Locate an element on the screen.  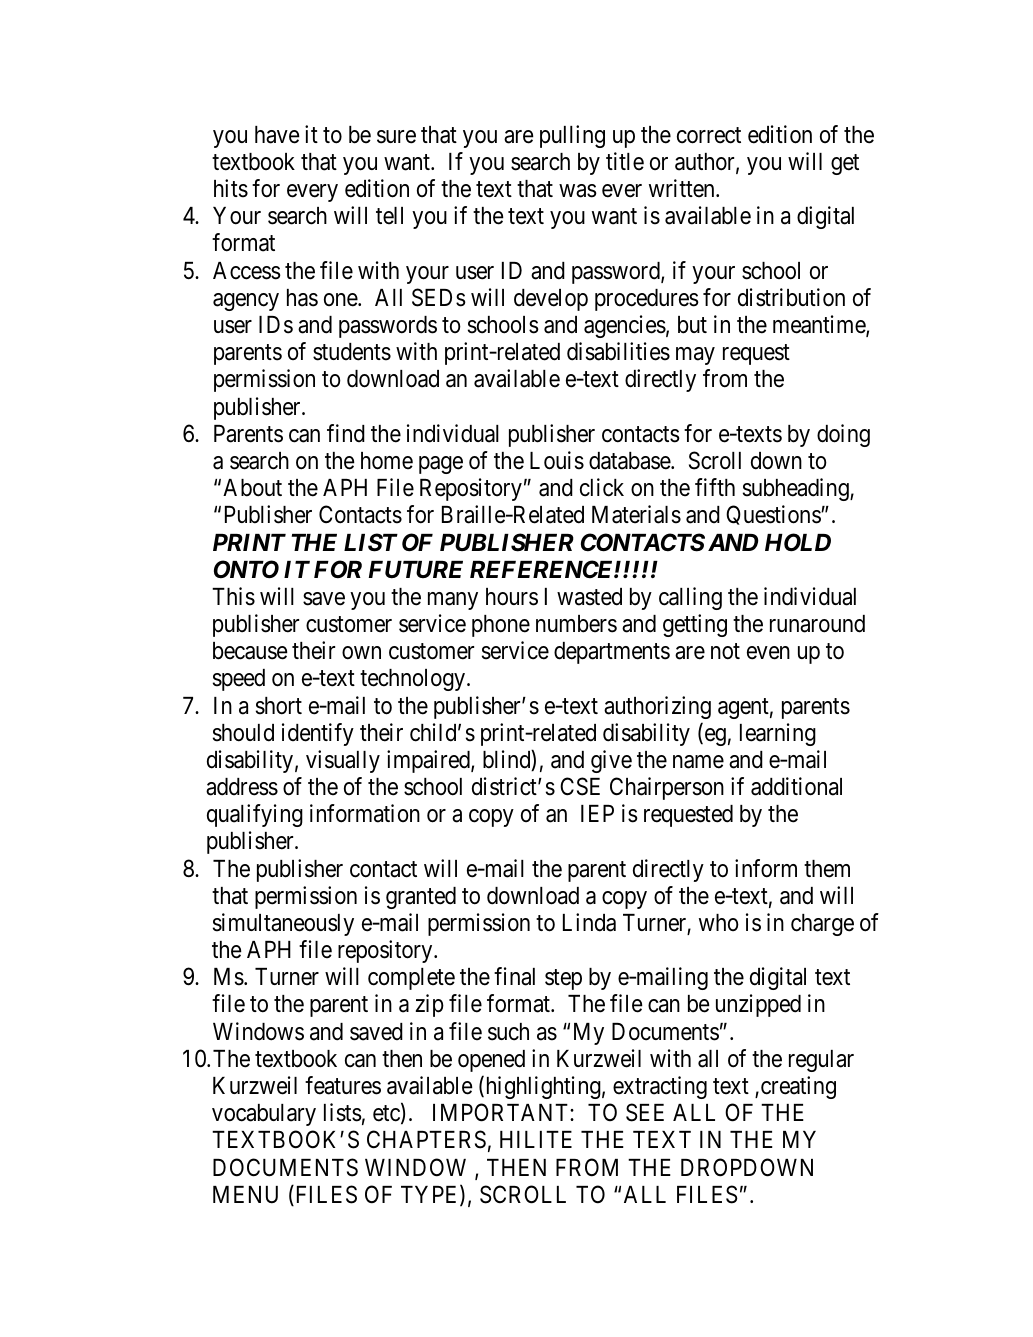
IMPORTANT is located at coordinates (502, 1112).
